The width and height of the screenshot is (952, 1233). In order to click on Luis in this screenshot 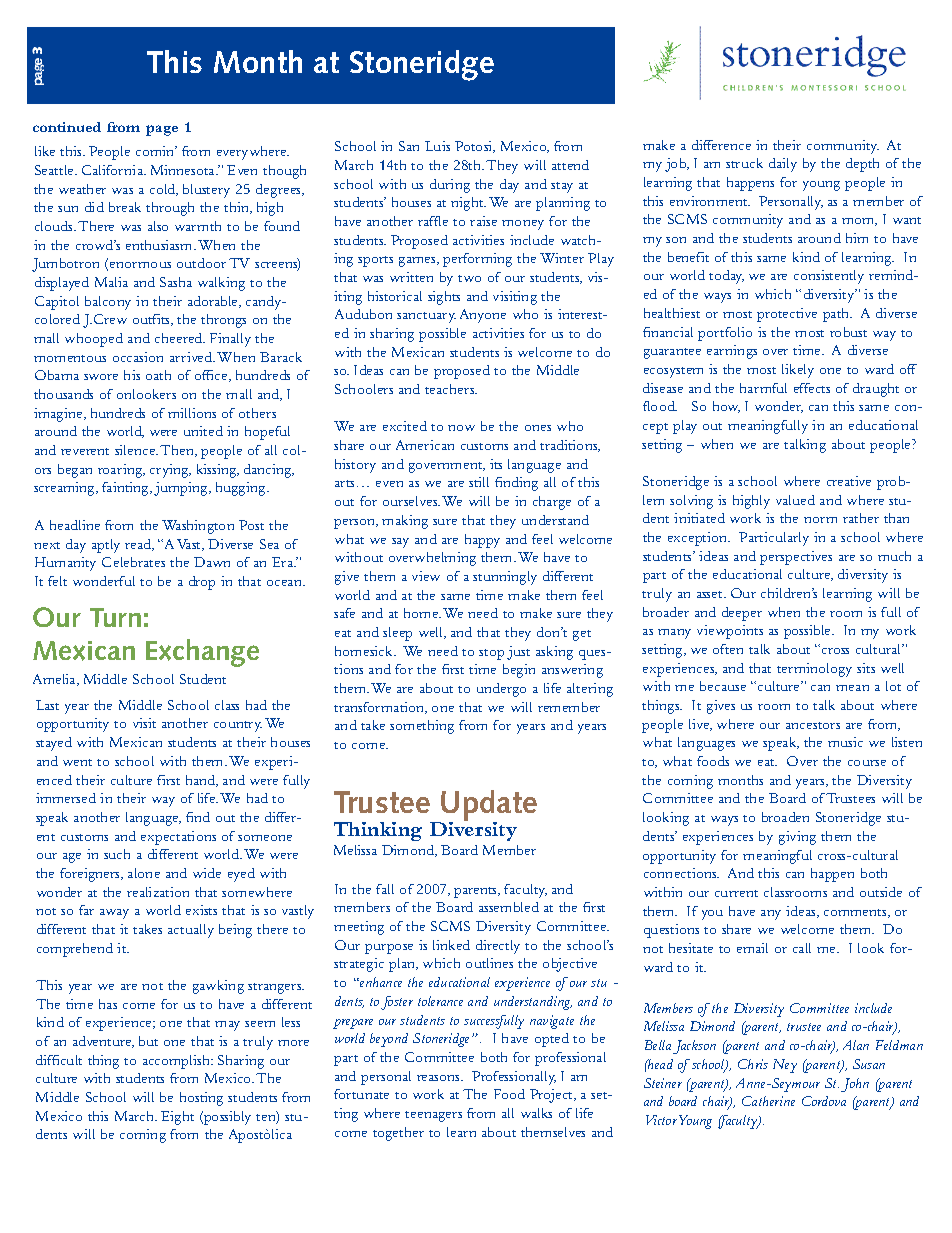, I will do `click(437, 146)`.
